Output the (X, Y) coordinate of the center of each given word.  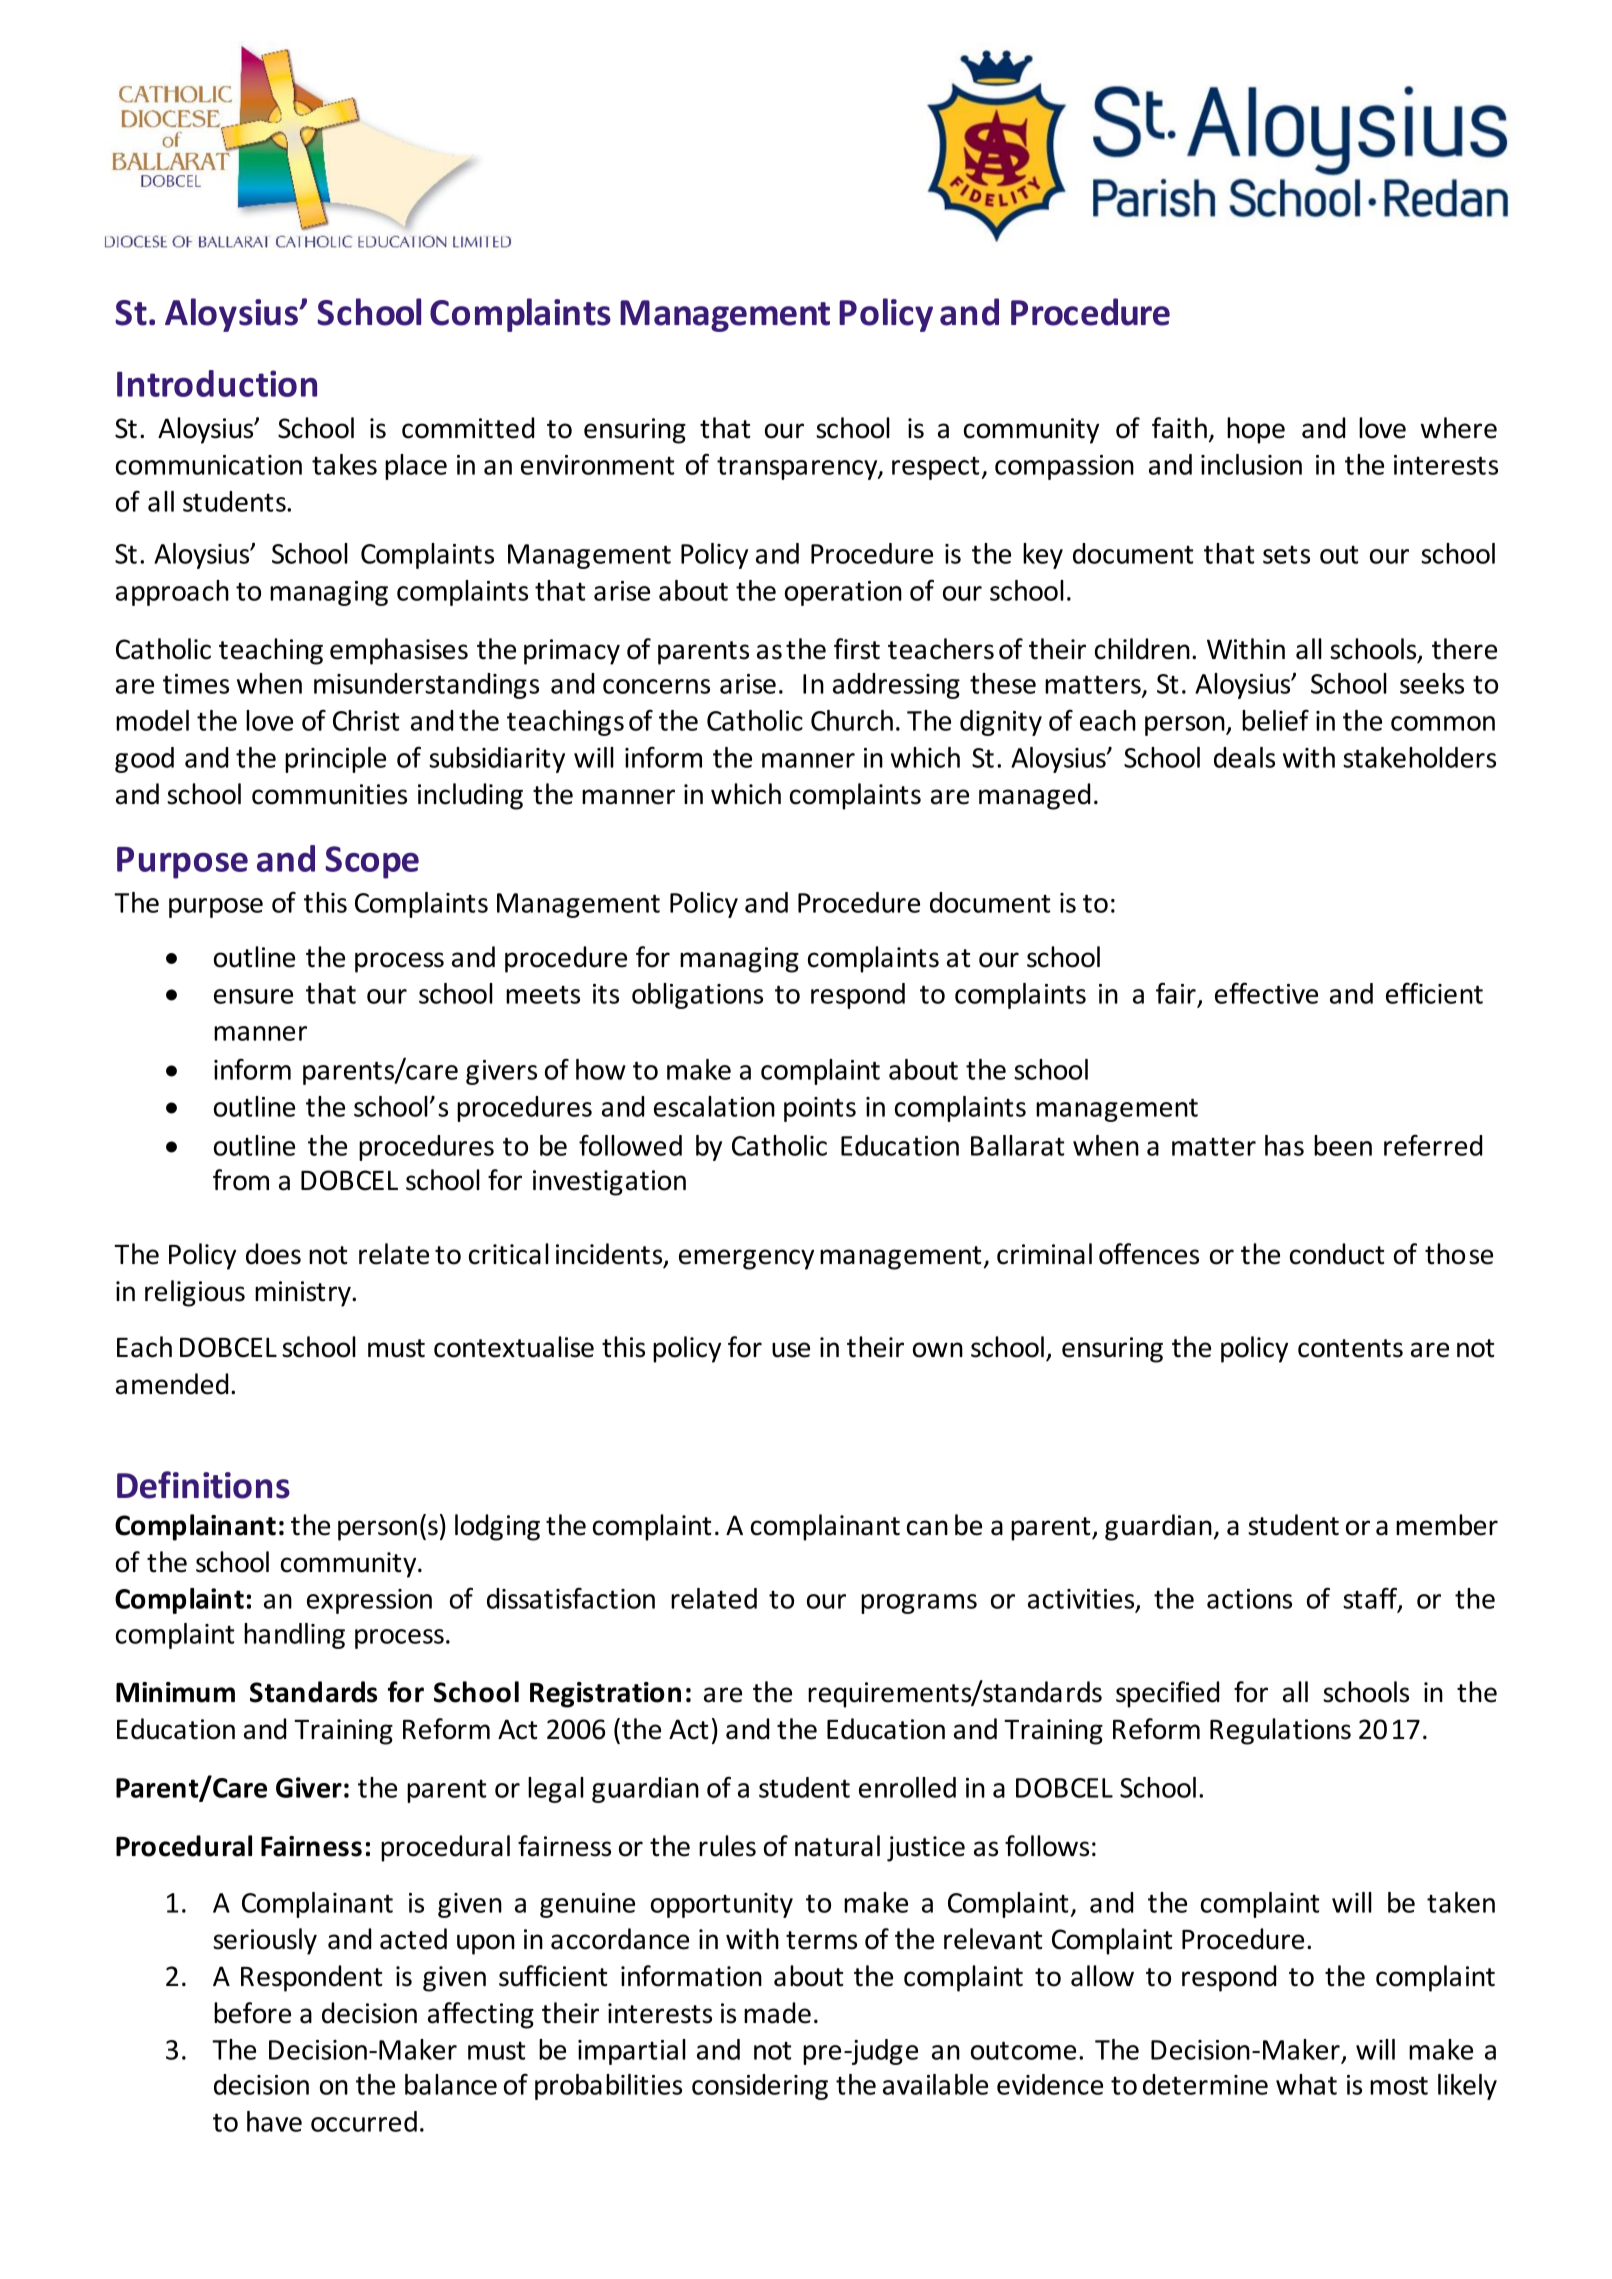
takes (344, 464)
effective (1266, 993)
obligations (697, 996)
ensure (253, 996)
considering (760, 2087)
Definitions (203, 1485)
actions (1249, 1599)
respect (937, 468)
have (274, 2121)
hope (1256, 430)
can (927, 1528)
